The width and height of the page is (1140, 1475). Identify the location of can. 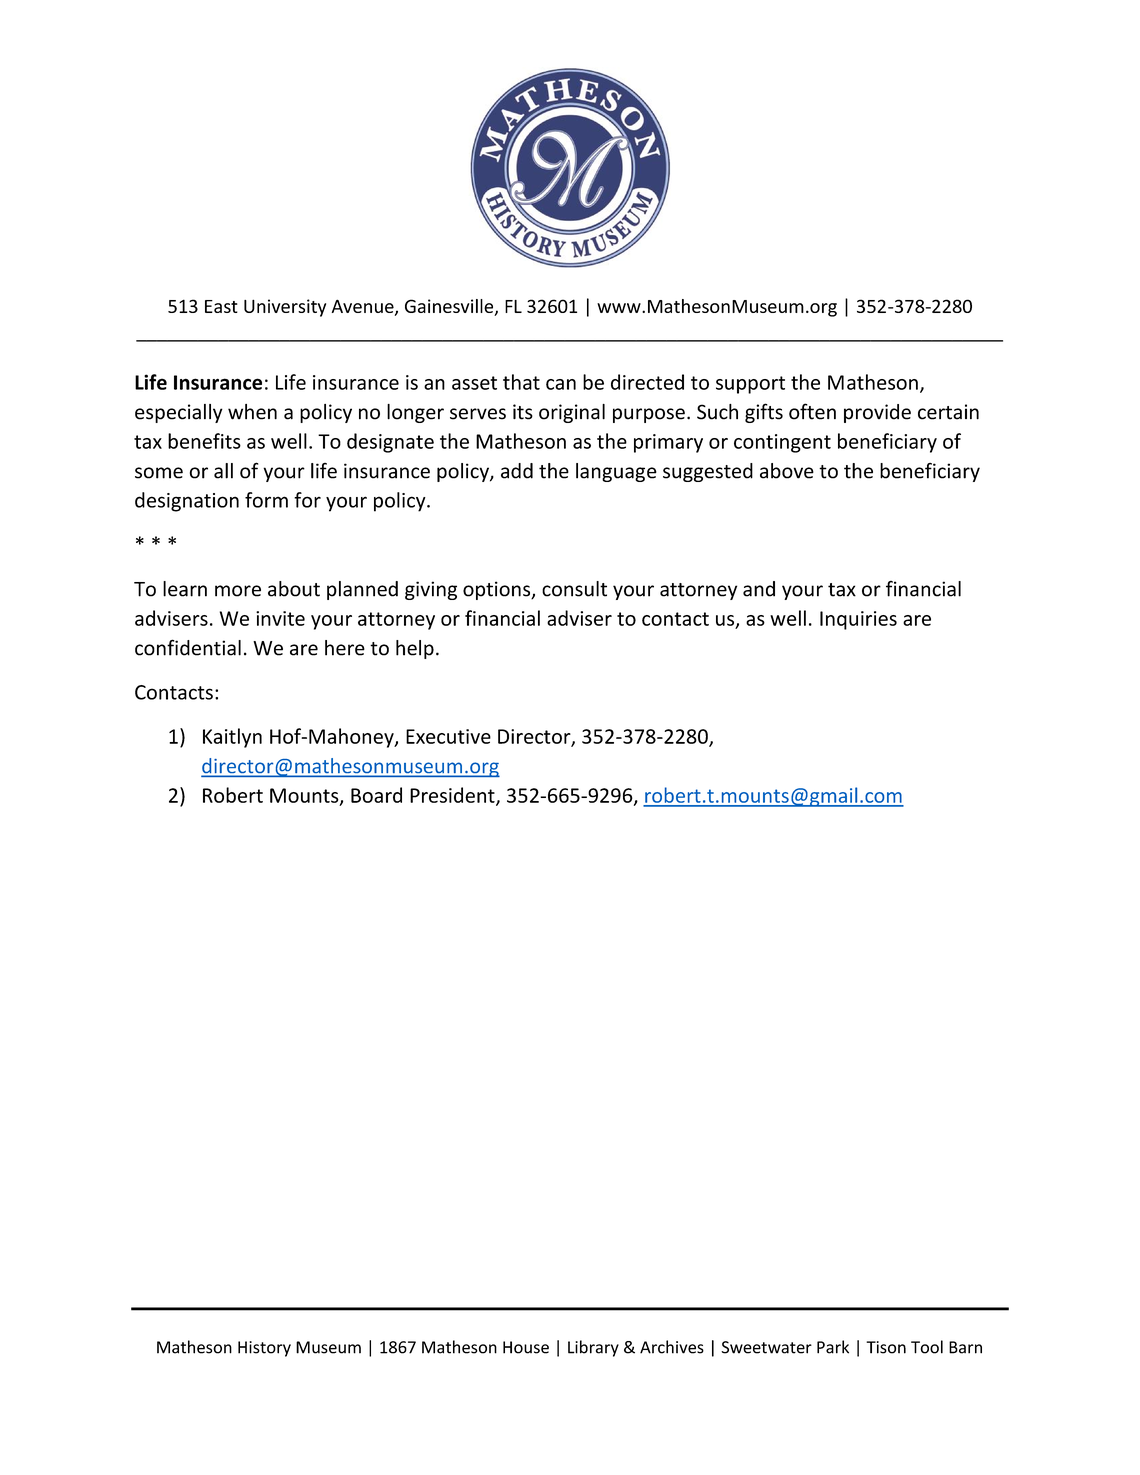
(561, 384).
